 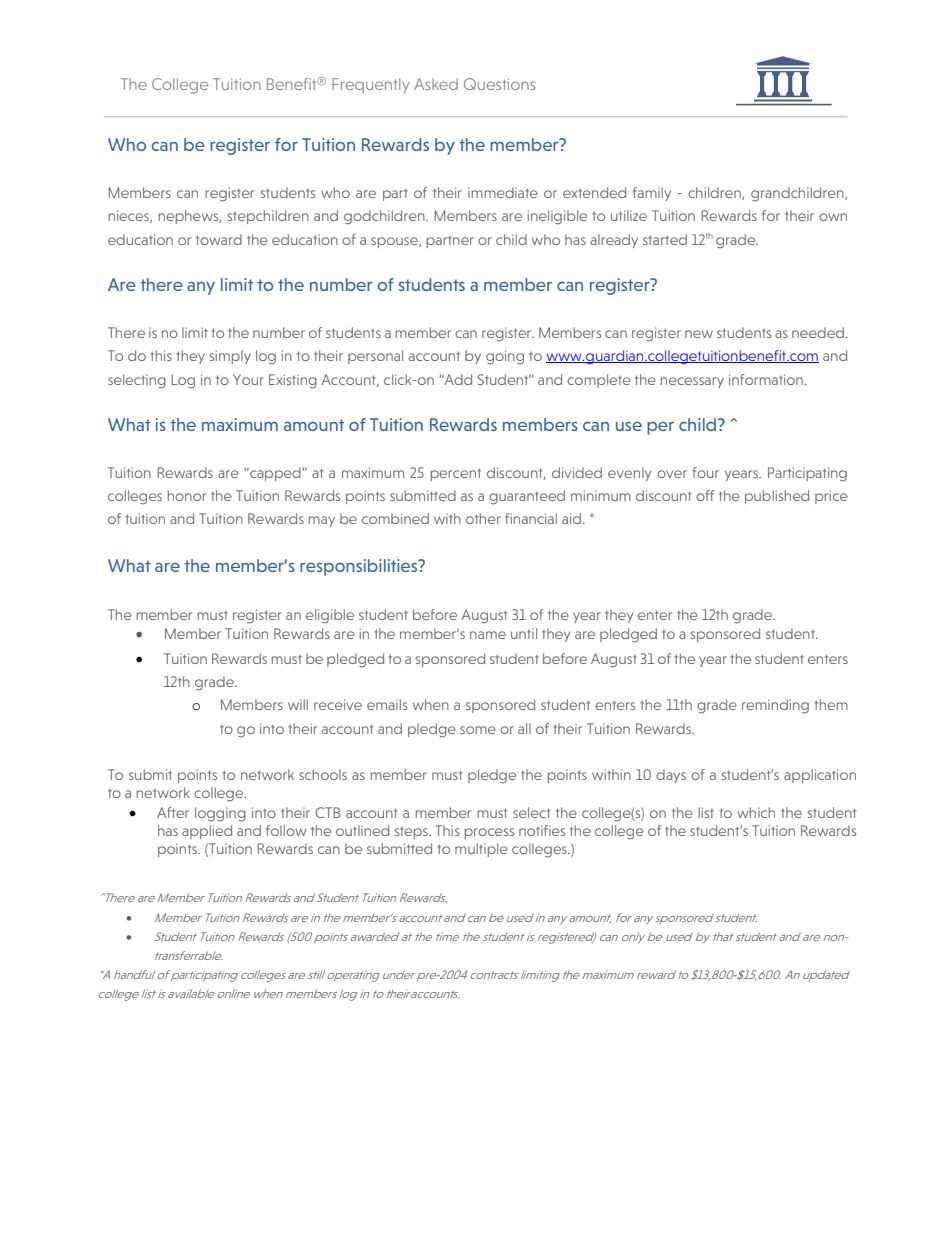 What do you see at coordinates (505, 357) in the screenshot?
I see `going` at bounding box center [505, 357].
